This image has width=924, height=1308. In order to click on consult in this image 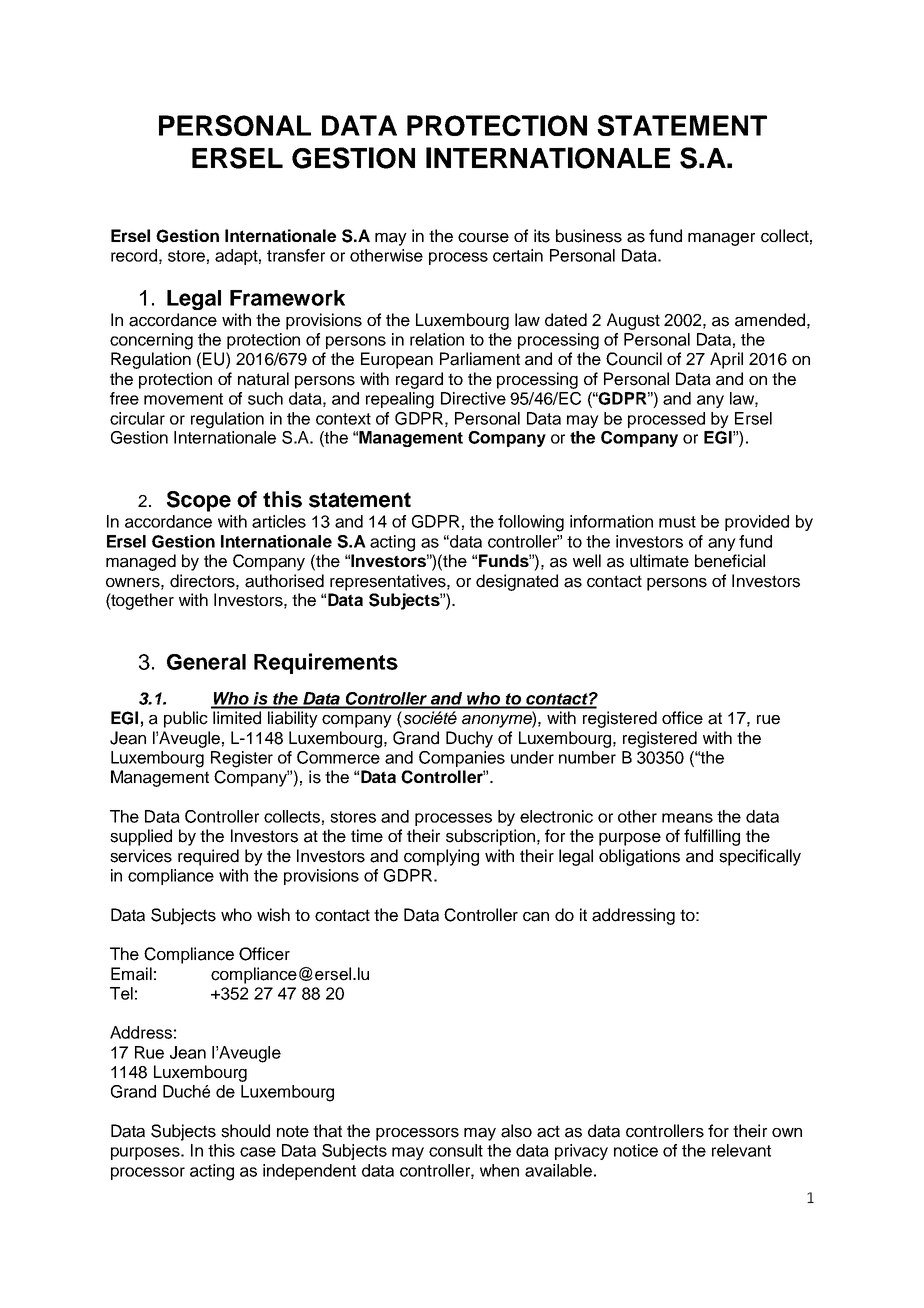, I will do `click(456, 1150)`.
